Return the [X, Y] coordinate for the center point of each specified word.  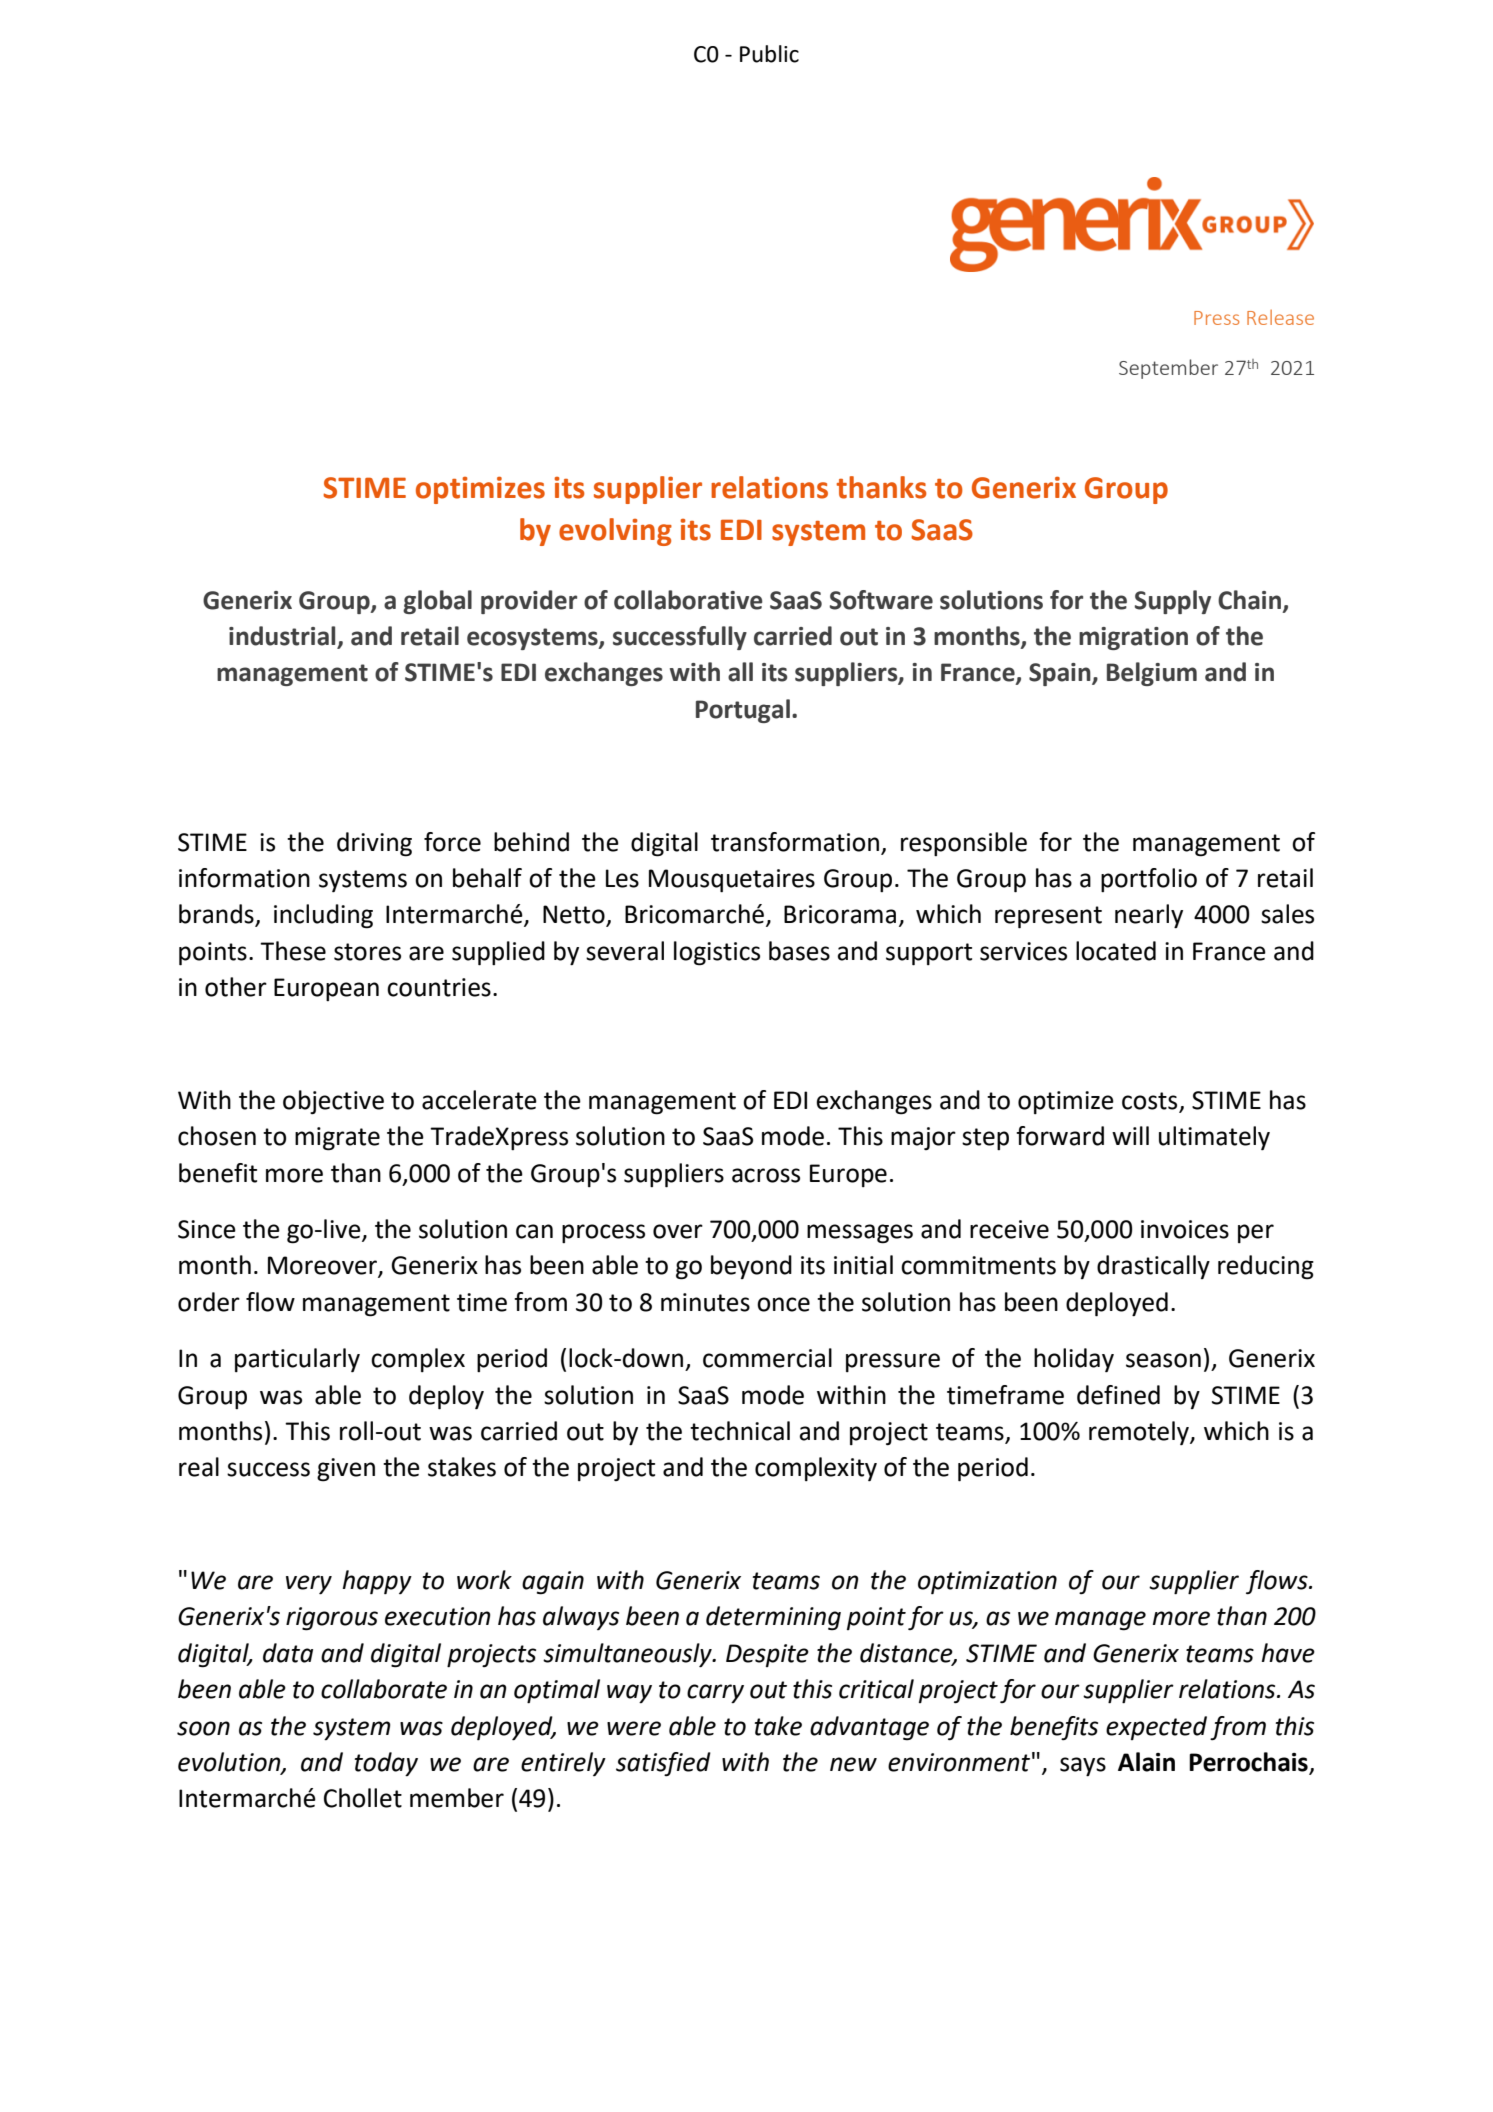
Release [1280, 317]
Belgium [1152, 674]
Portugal [743, 711]
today [386, 1764]
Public [769, 54]
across [766, 1175]
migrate [337, 1139]
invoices [1185, 1229]
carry [715, 1693]
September [1168, 369]
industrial [283, 637]
